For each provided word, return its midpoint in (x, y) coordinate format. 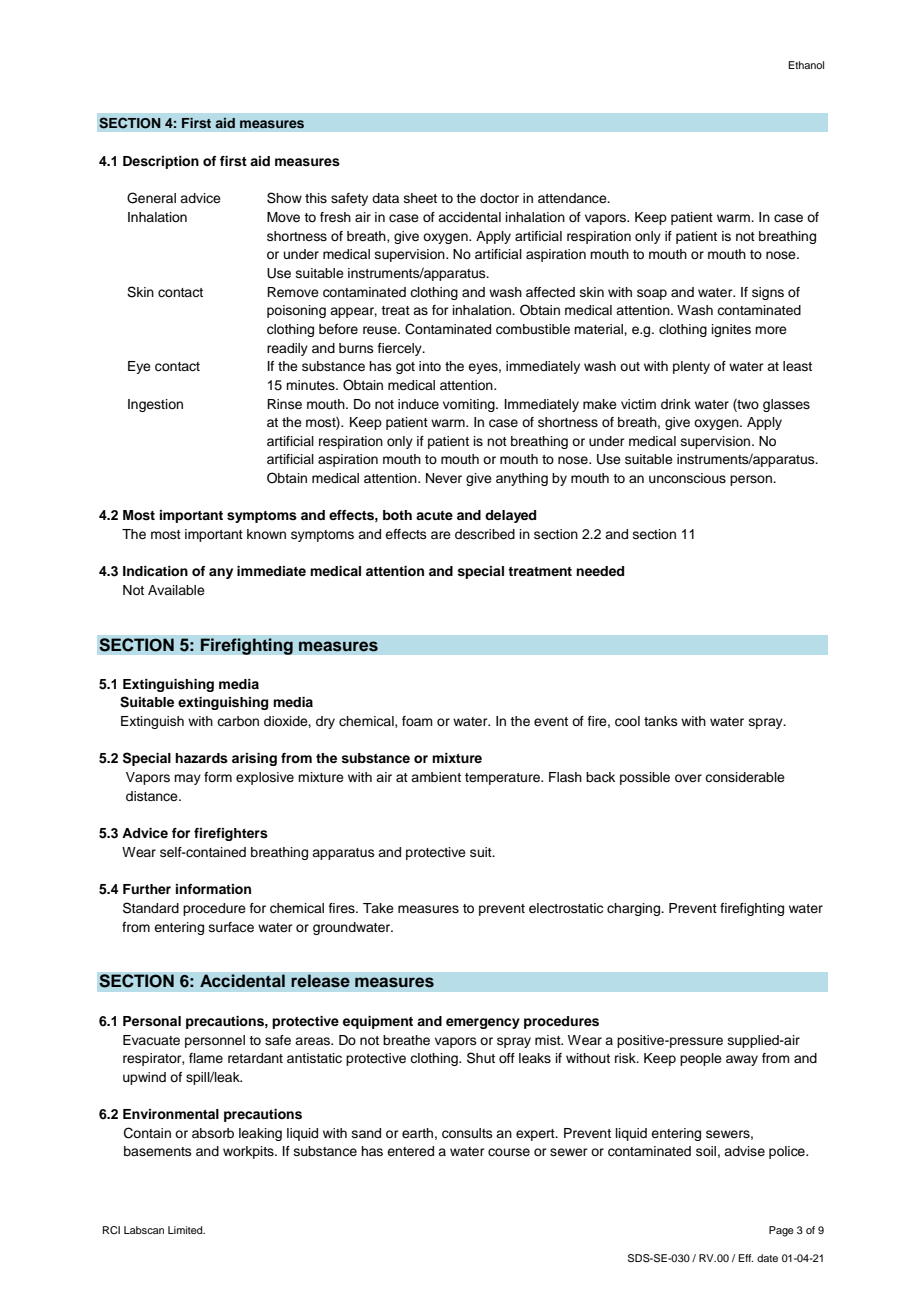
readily (287, 349)
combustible (533, 329)
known (266, 534)
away (742, 1060)
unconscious (687, 478)
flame (206, 1058)
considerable (745, 777)
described (485, 534)
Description (161, 162)
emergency (483, 1023)
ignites (731, 330)
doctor (499, 198)
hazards (201, 758)
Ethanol (806, 65)
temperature (503, 779)
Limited (186, 1230)
